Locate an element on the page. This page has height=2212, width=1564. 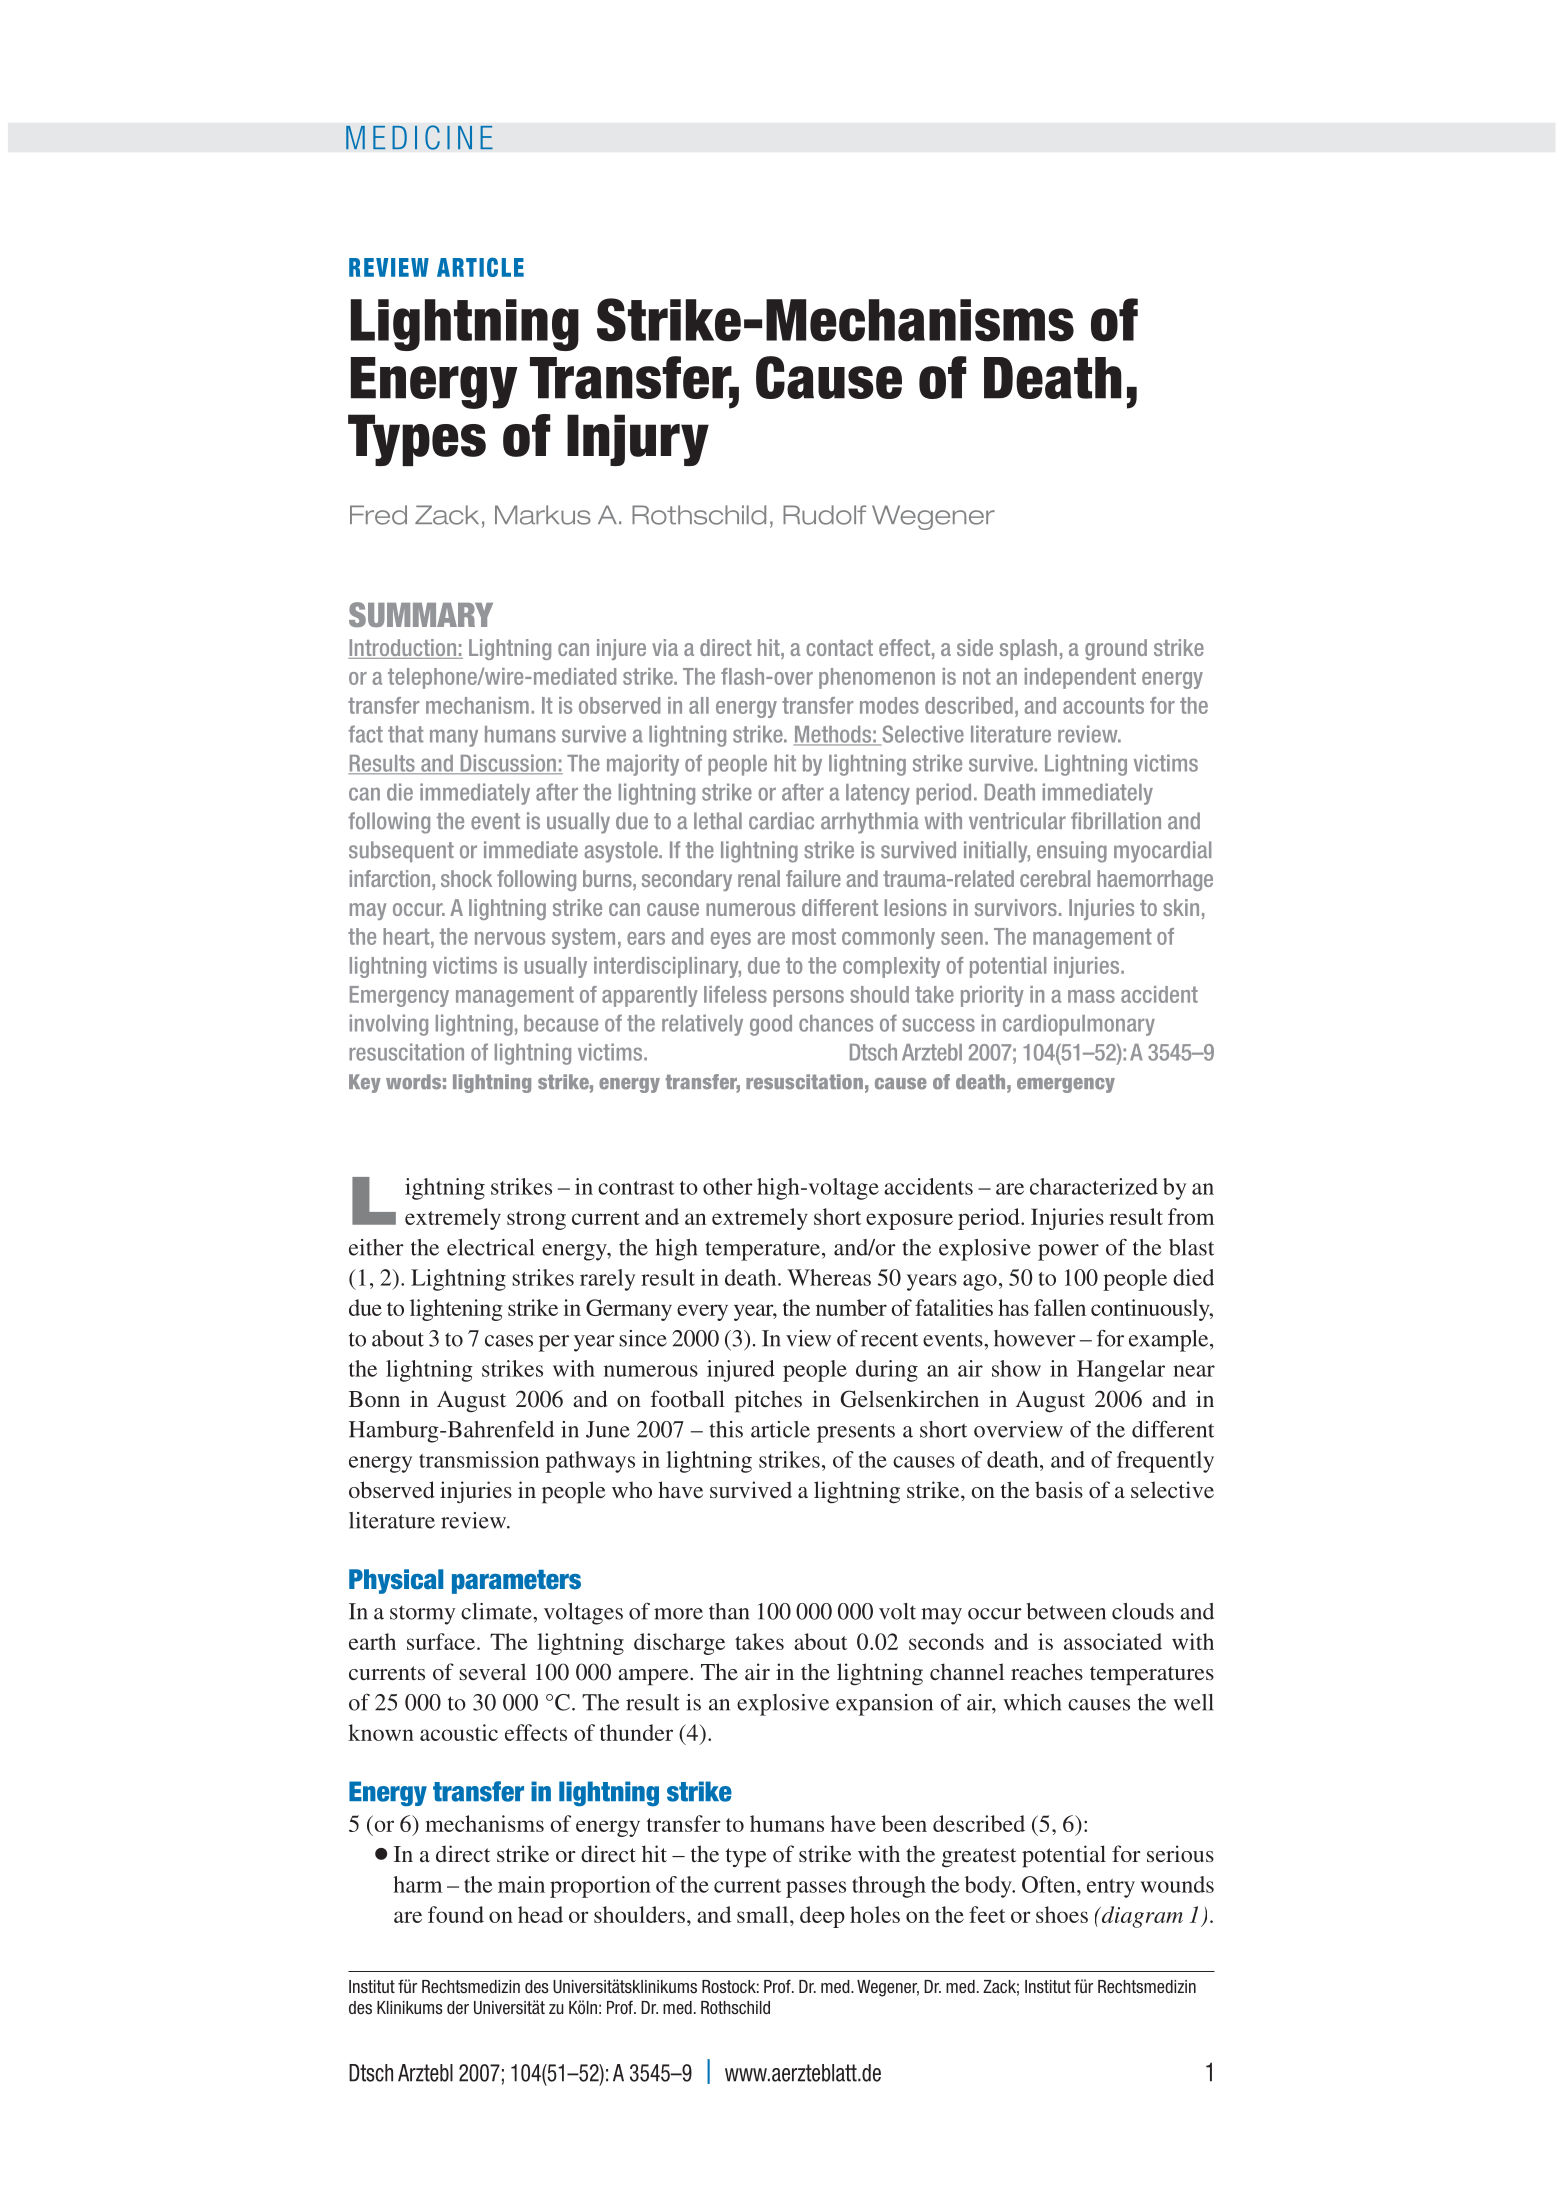
accounts is located at coordinates (1103, 705).
